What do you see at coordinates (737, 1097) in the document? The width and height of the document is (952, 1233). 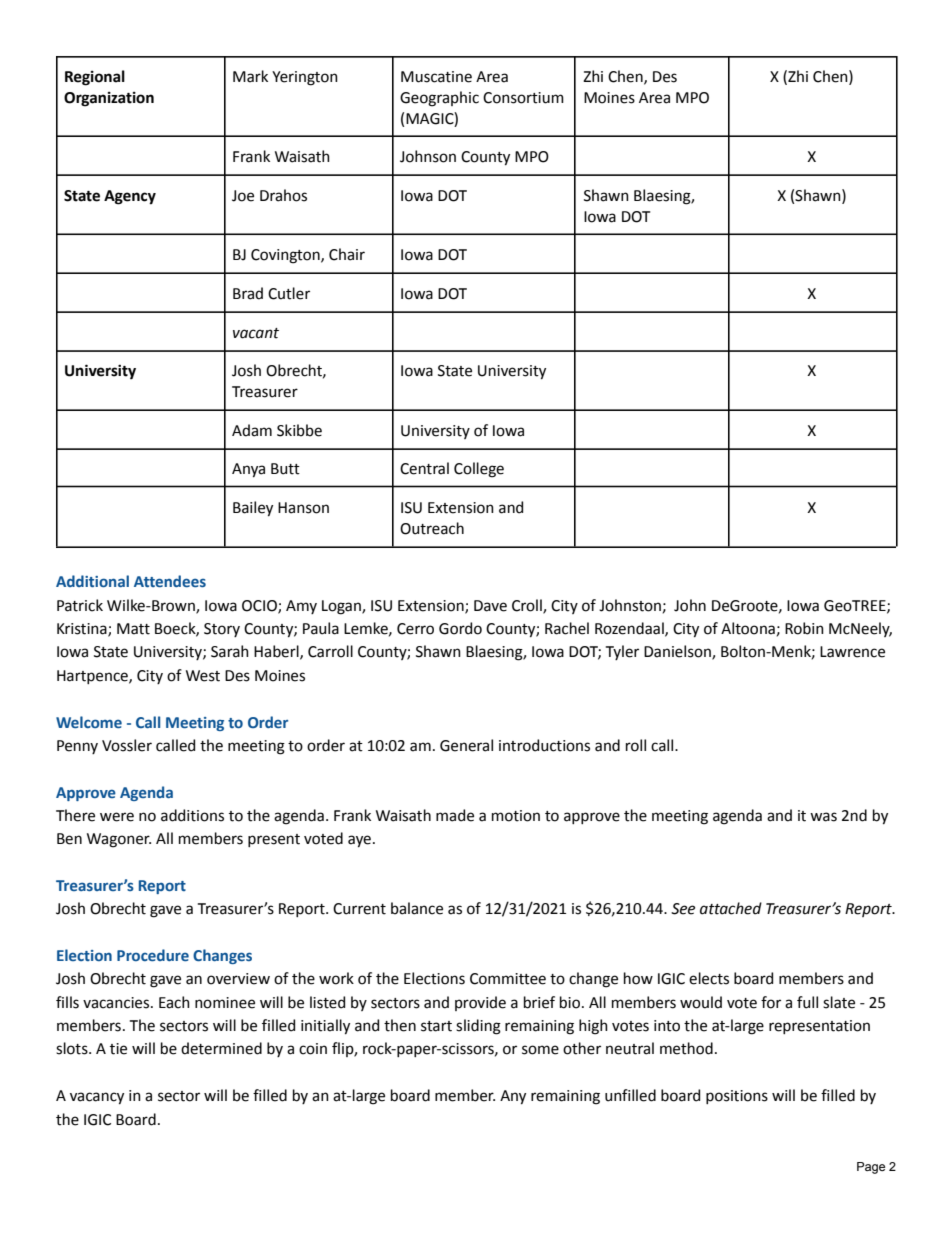 I see `positions` at bounding box center [737, 1097].
